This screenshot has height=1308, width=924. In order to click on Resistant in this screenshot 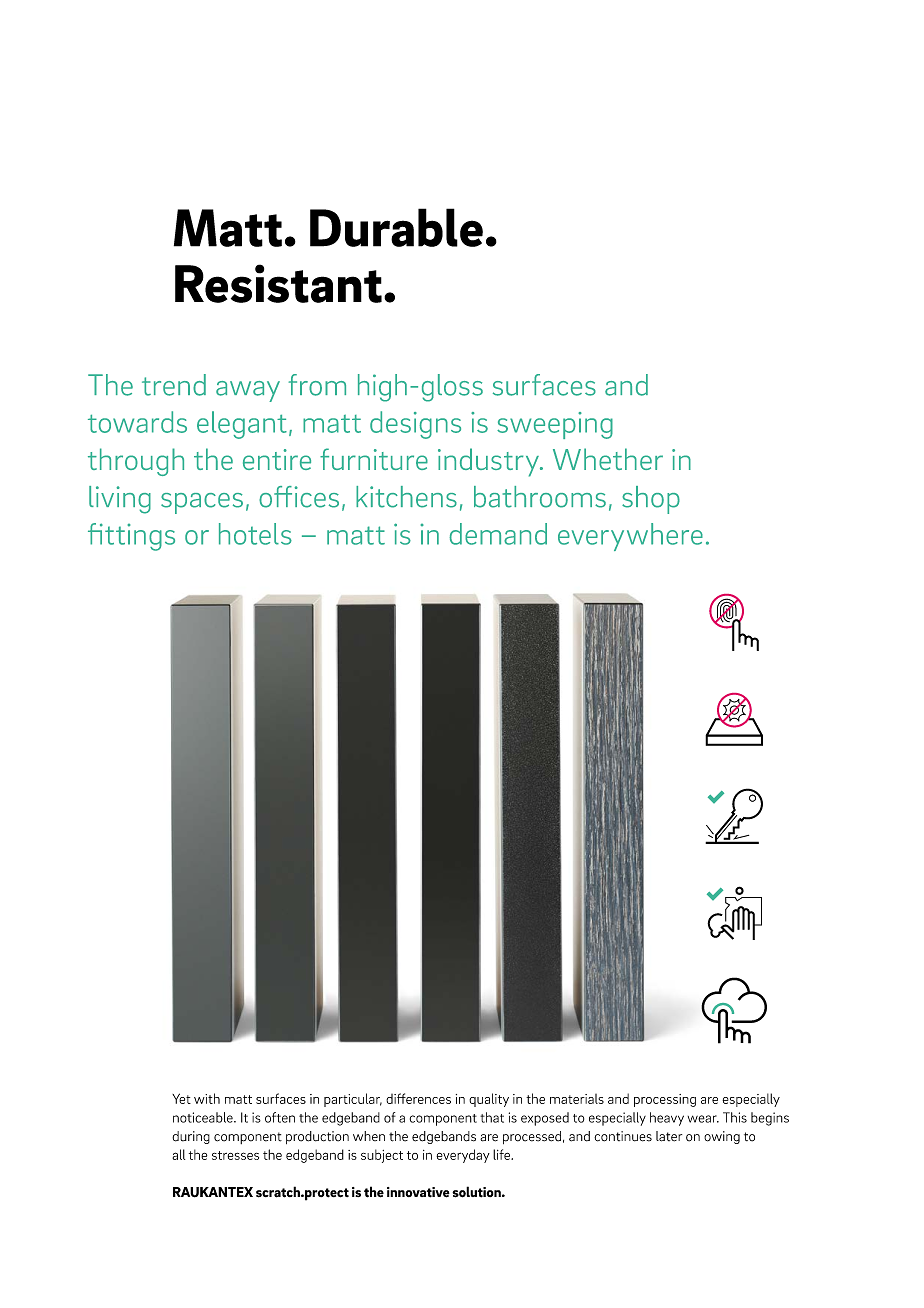, I will do `click(278, 283)`.
